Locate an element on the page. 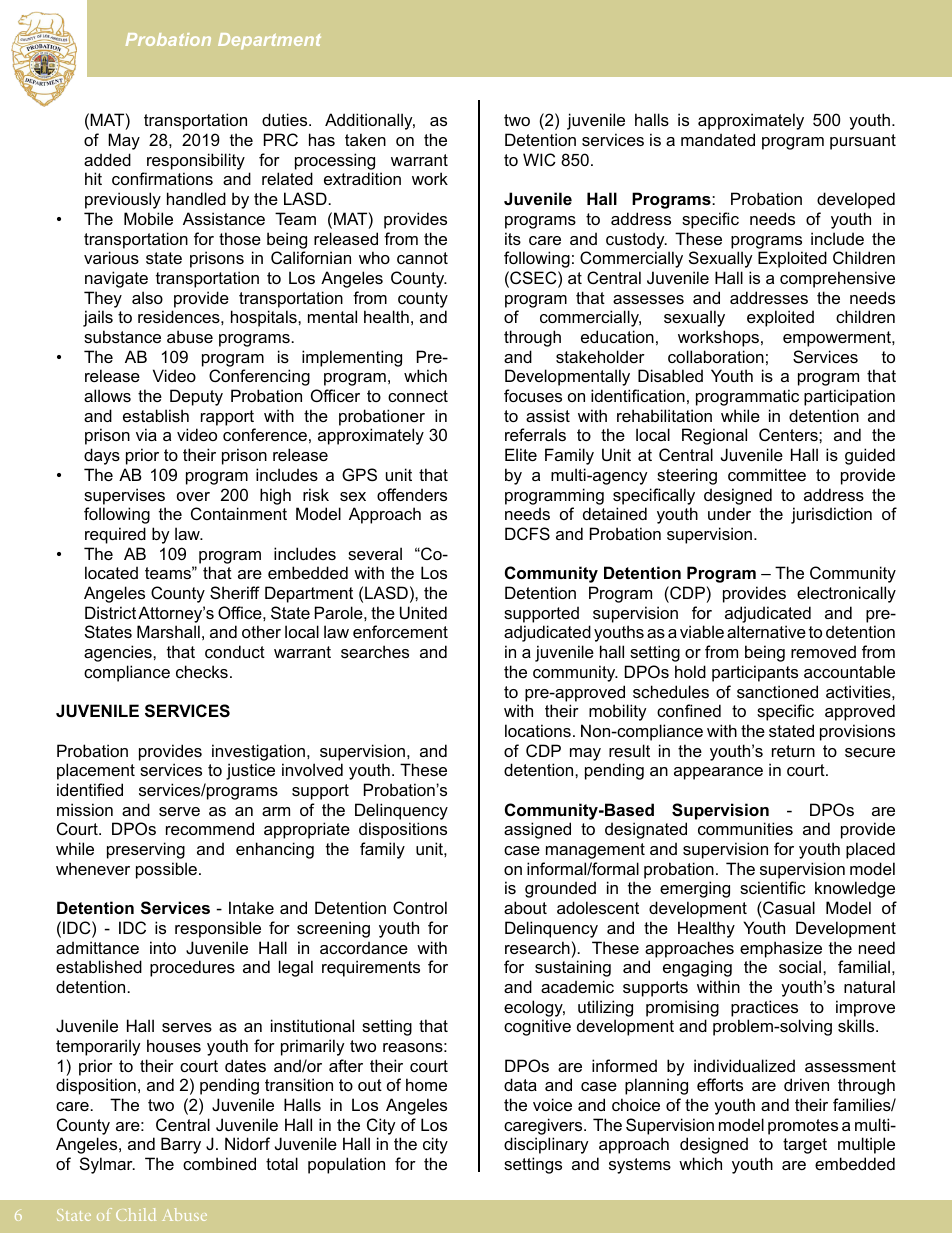  WIC is located at coordinates (539, 159).
